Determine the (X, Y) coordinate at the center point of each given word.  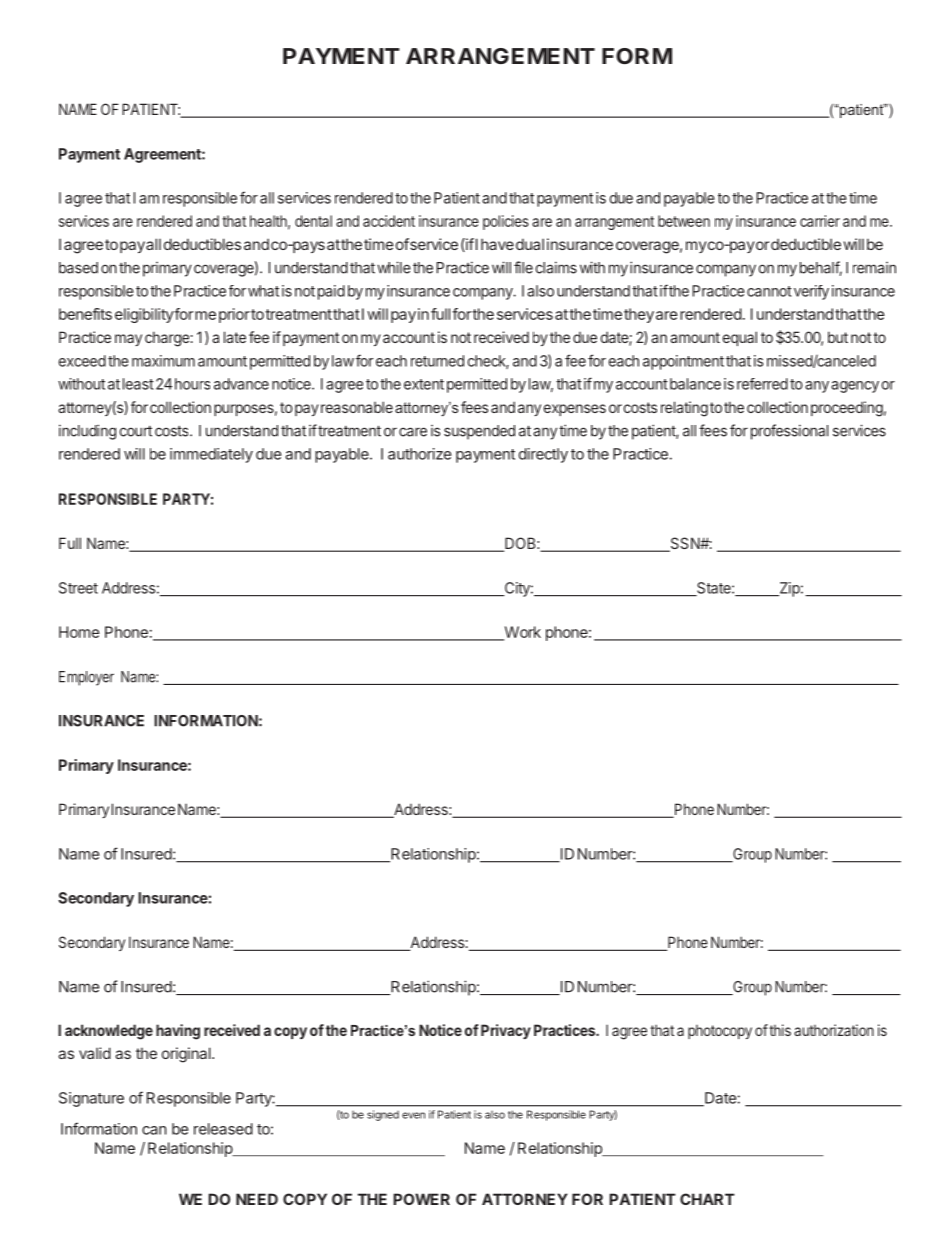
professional (789, 432)
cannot (769, 291)
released (223, 1129)
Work (521, 633)
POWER (421, 1199)
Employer (86, 678)
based (78, 268)
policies (506, 222)
